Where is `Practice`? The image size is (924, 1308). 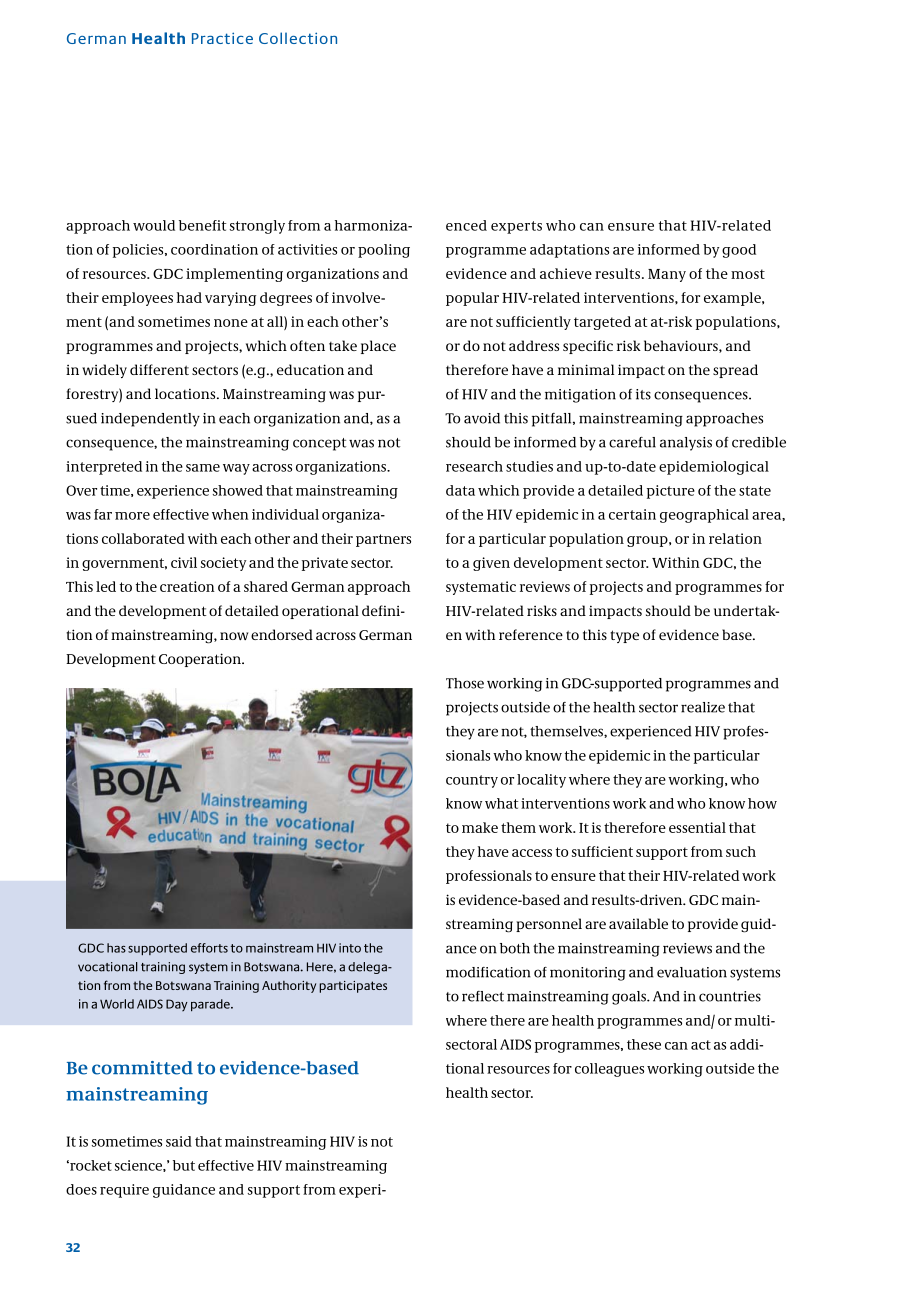
Practice is located at coordinates (222, 38).
